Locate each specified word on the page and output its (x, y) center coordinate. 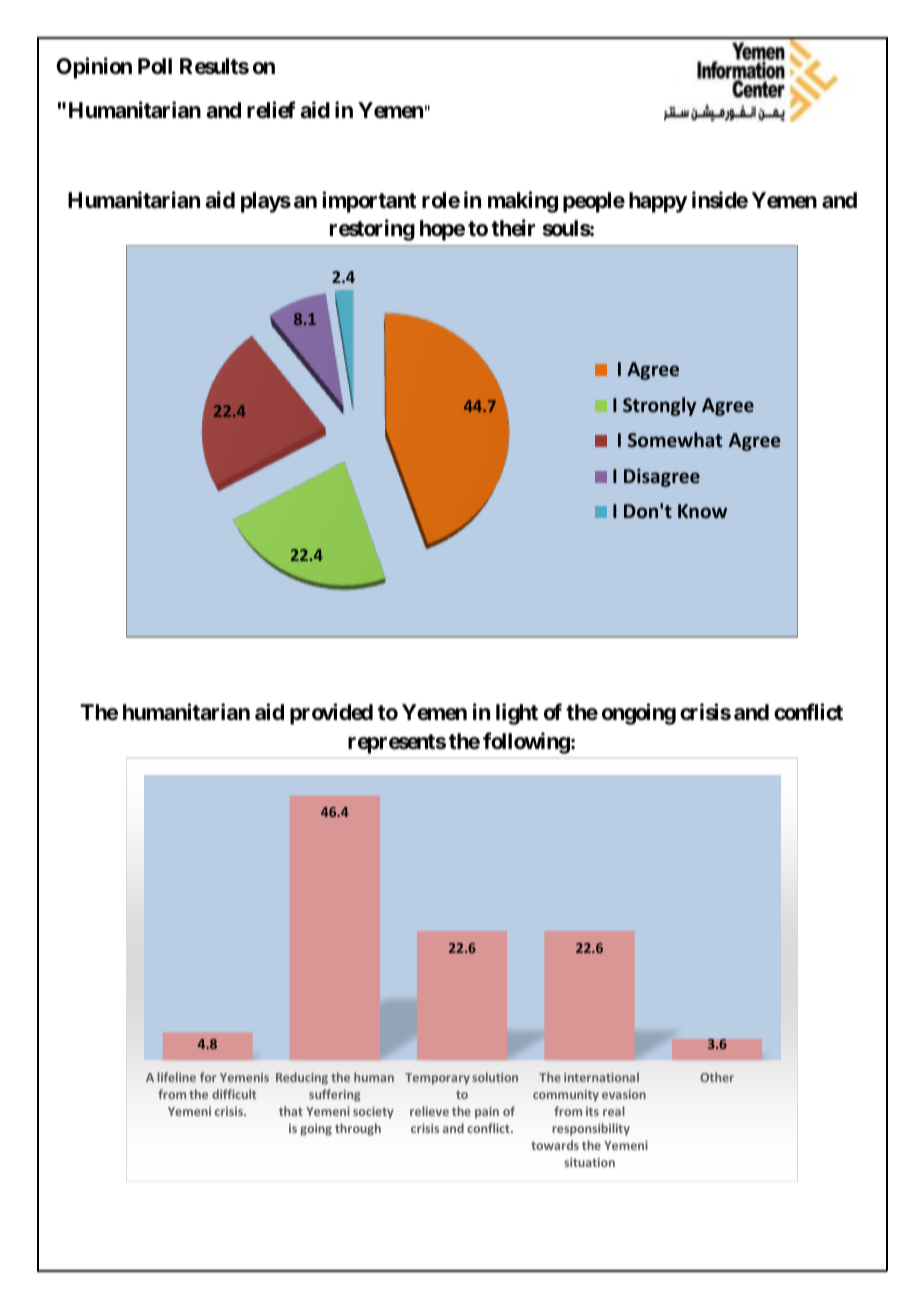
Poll (155, 66)
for (208, 1077)
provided (331, 714)
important (369, 202)
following (526, 743)
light (517, 714)
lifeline (176, 1077)
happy (658, 202)
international (601, 1077)
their (513, 227)
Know (702, 511)
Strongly (659, 406)
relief (271, 110)
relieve (429, 1111)
